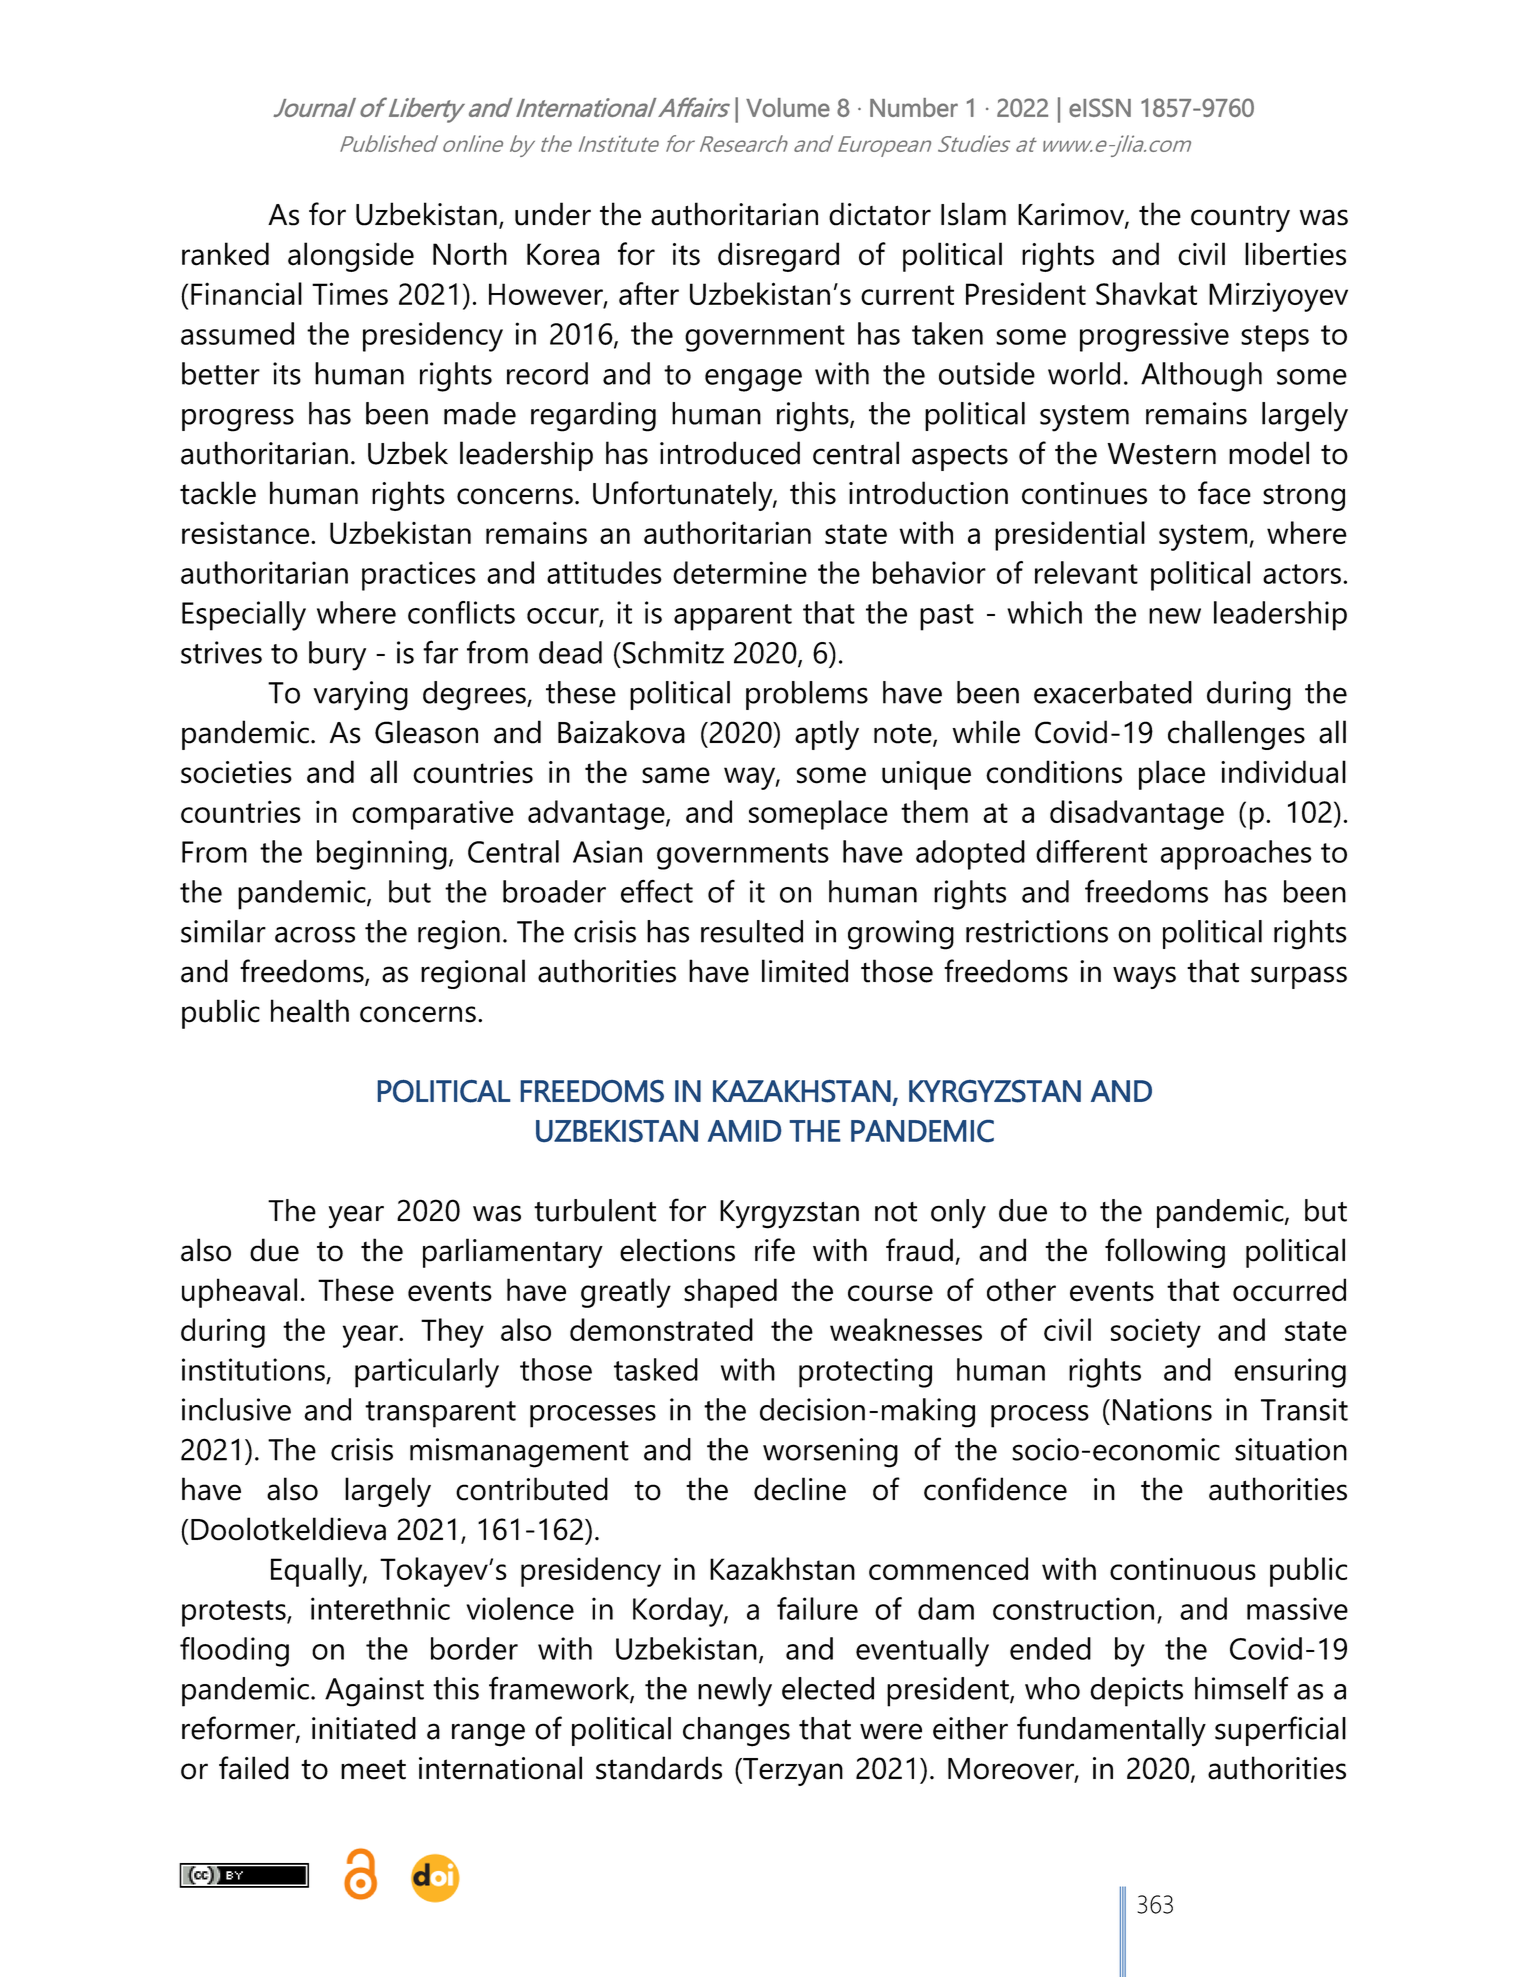 The image size is (1528, 1977). Describe the element at coordinates (752, 931) in the screenshot. I see `resulted` at that location.
